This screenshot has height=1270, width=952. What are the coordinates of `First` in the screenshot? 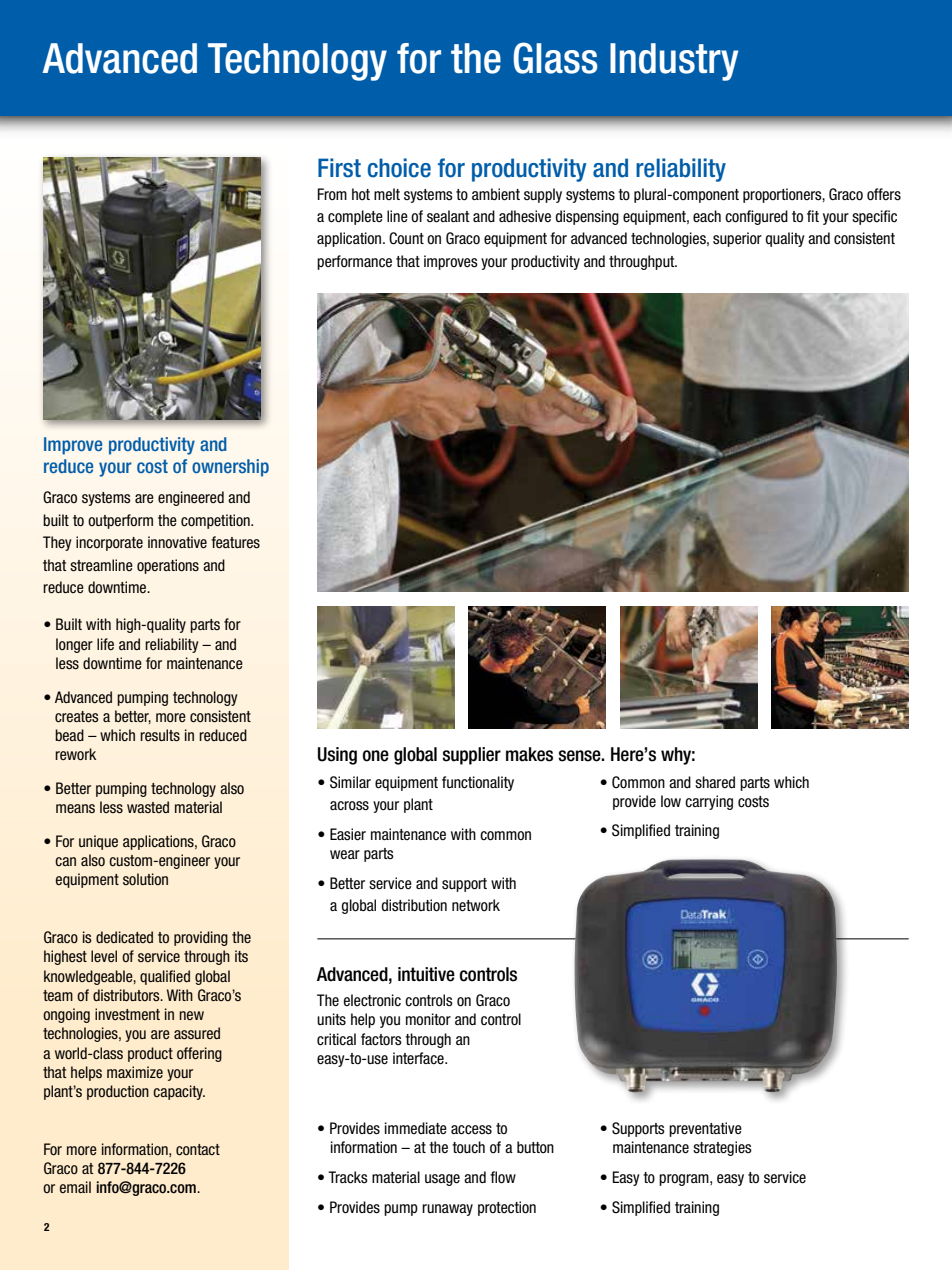 It's located at (339, 168).
